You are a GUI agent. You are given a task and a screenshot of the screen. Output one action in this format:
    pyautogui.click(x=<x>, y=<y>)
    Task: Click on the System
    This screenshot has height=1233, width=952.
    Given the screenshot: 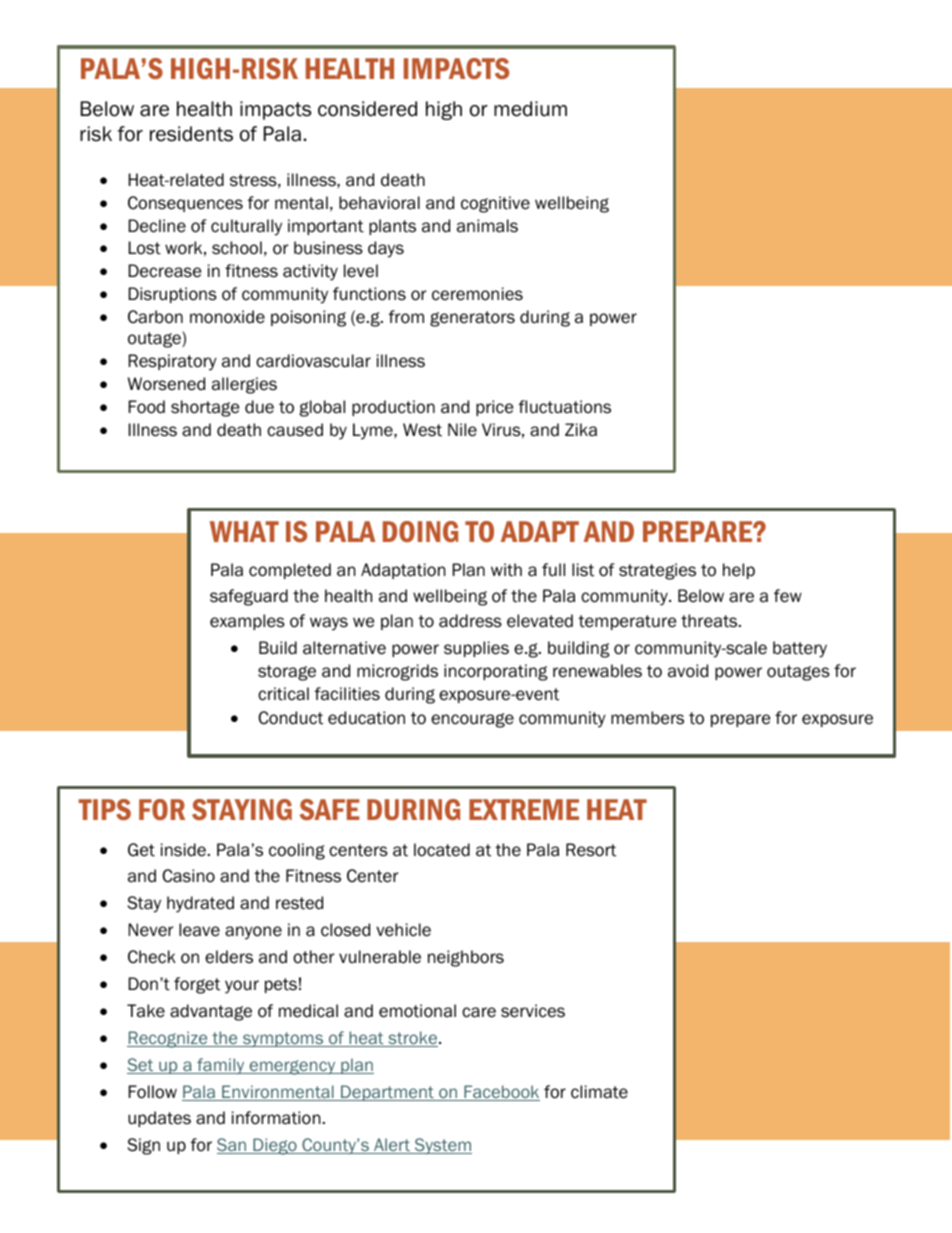 What is the action you would take?
    pyautogui.click(x=442, y=1146)
